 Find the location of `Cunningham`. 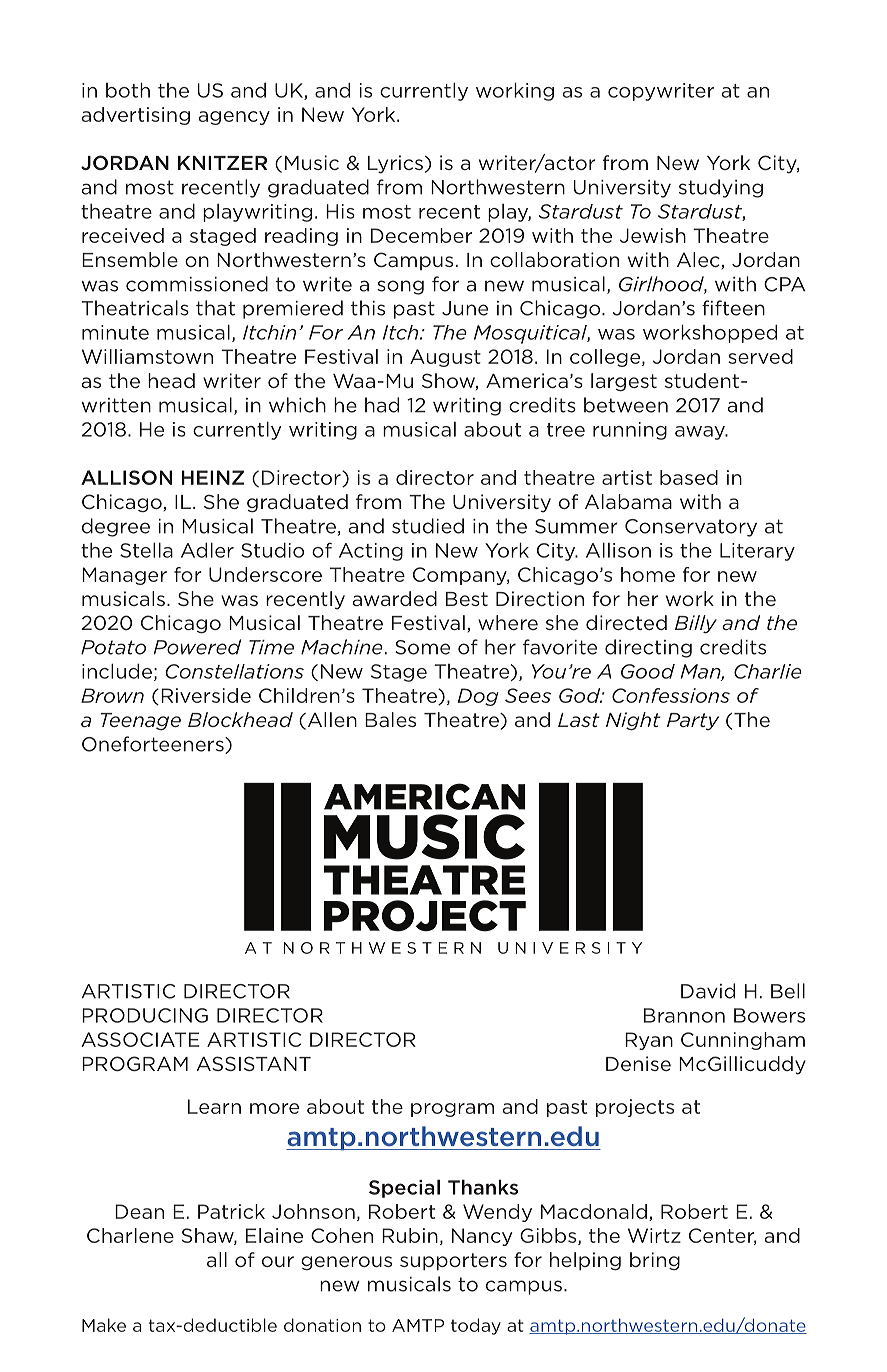

Cunningham is located at coordinates (743, 1041).
